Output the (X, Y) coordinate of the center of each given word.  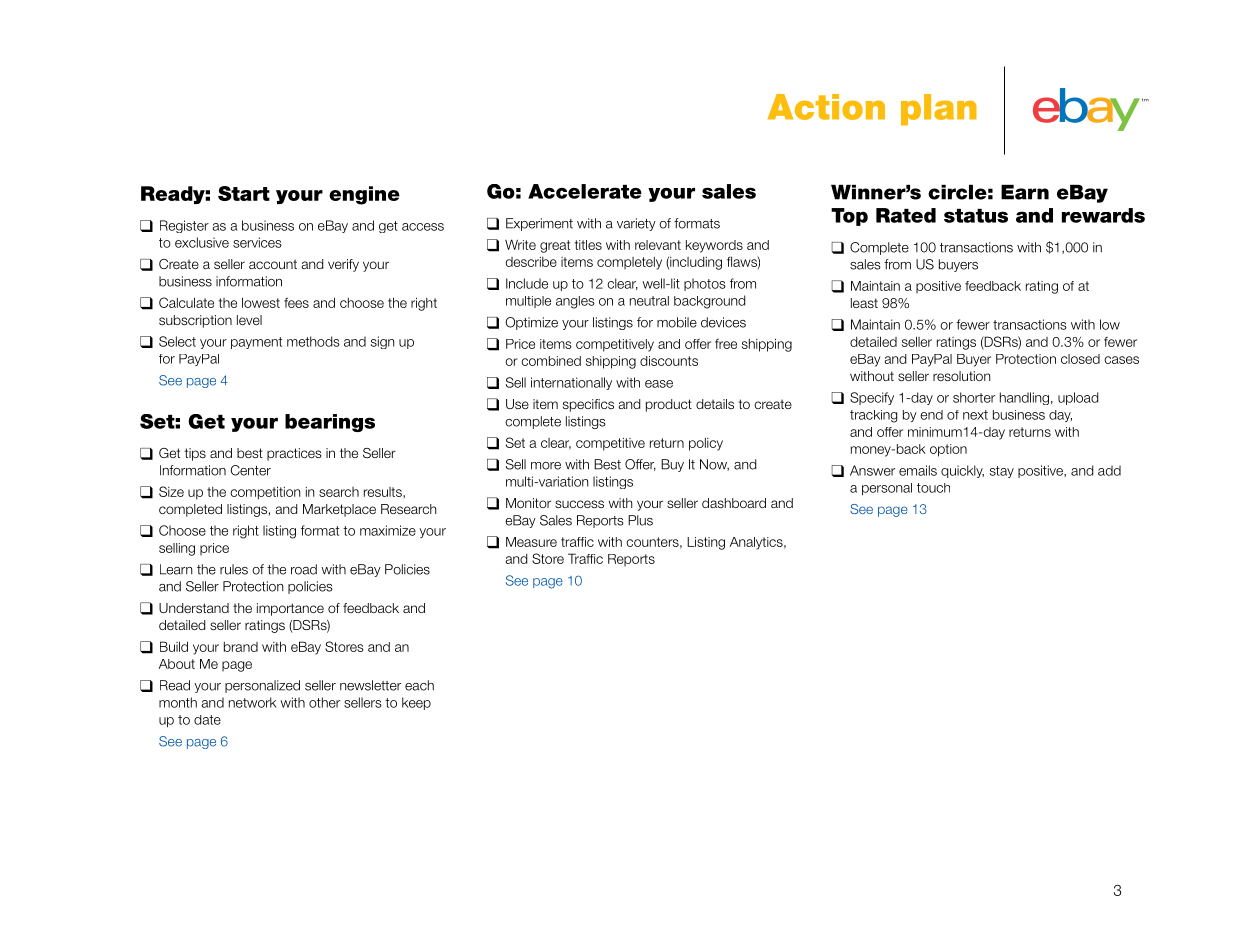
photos (705, 284)
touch (933, 488)
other (324, 702)
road (304, 569)
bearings (330, 423)
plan (939, 110)
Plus (640, 520)
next (975, 415)
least (864, 303)
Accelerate (585, 191)
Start (244, 193)
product (669, 405)
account (273, 264)
